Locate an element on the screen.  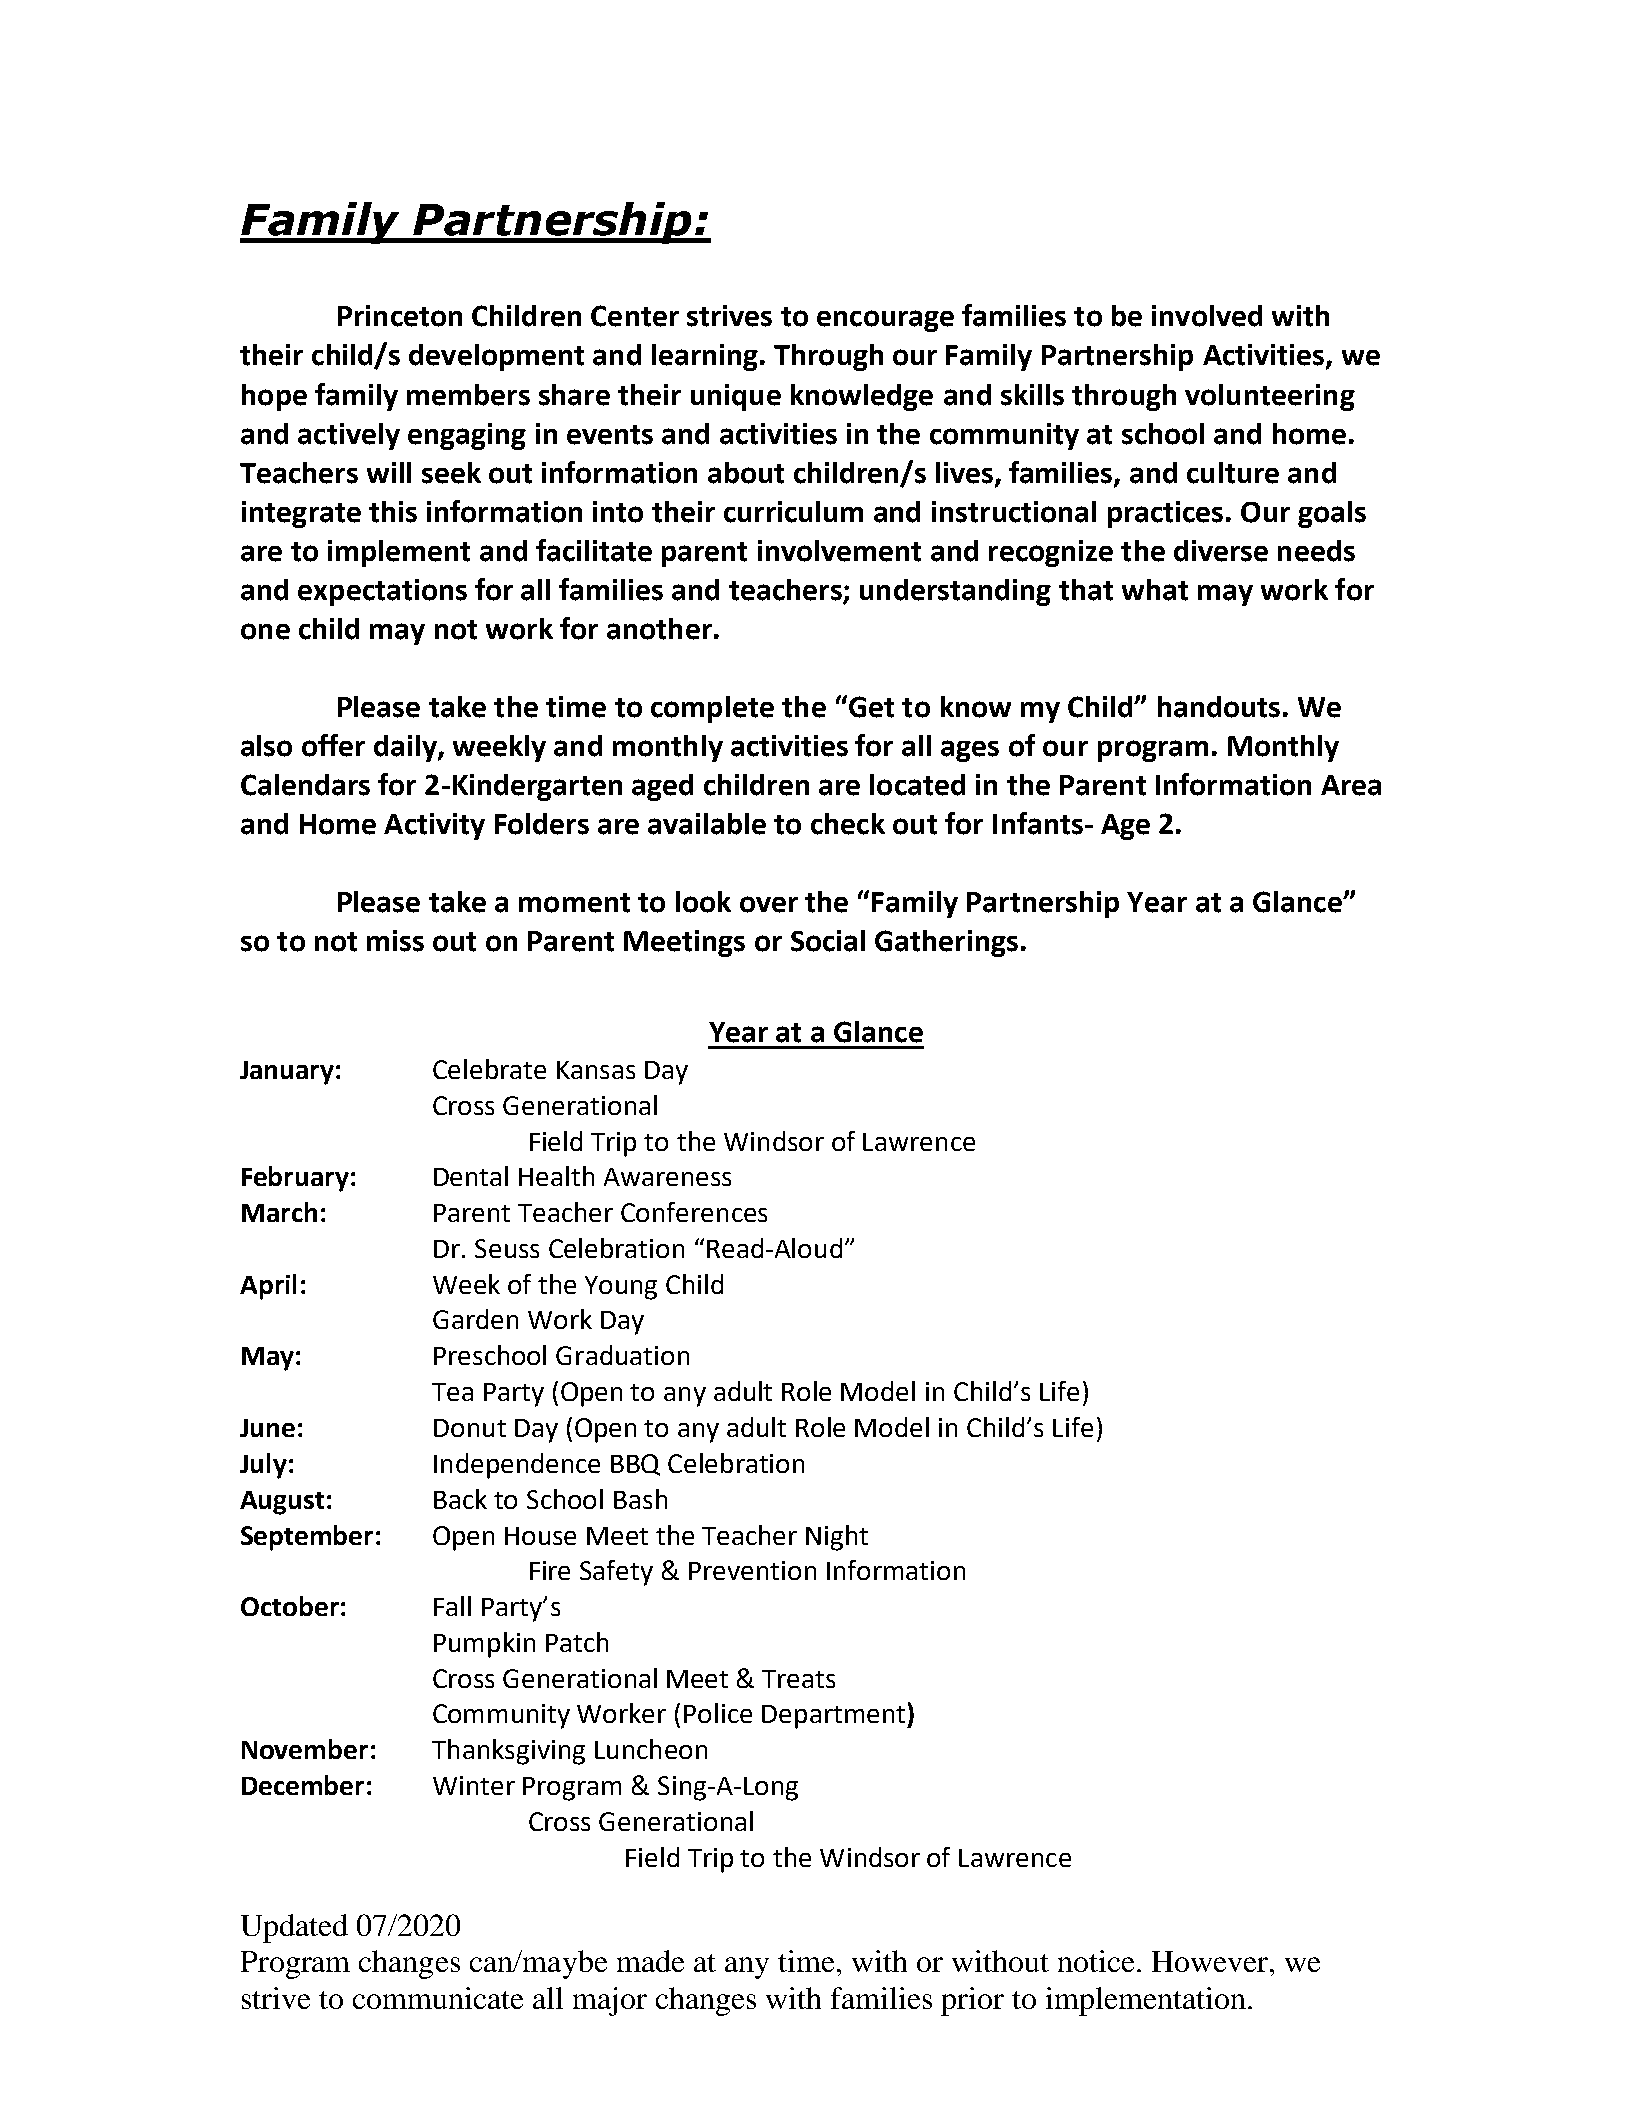
Gatherings is located at coordinates (946, 943).
